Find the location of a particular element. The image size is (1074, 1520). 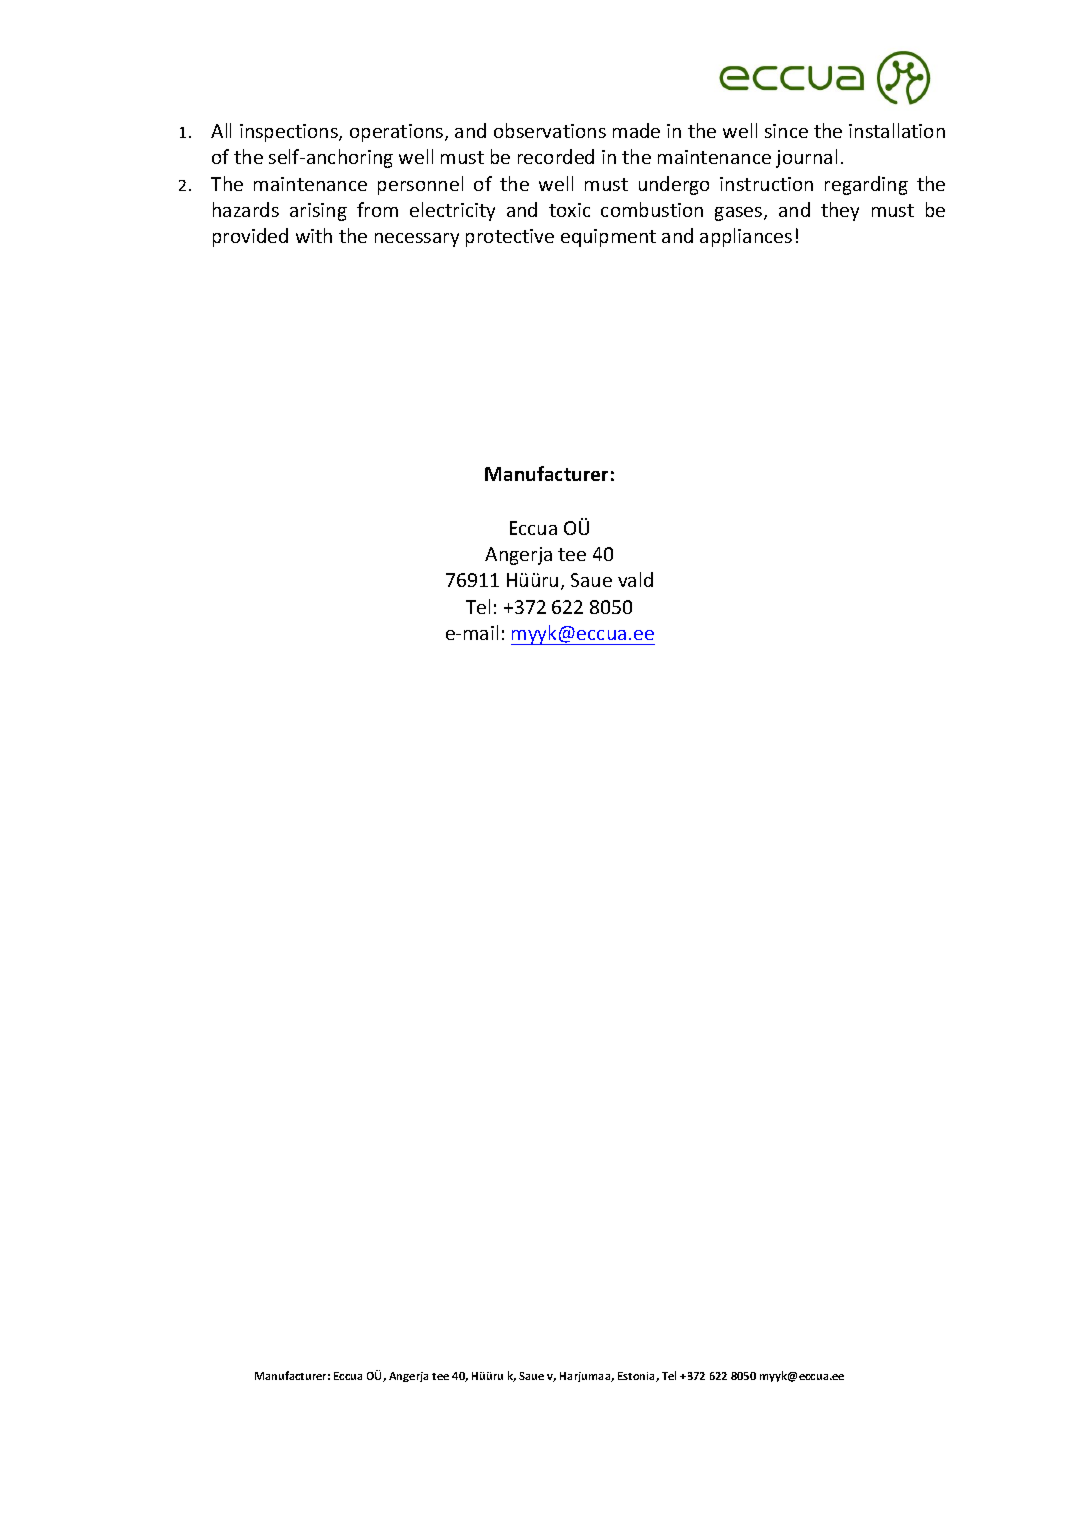

regarding is located at coordinates (866, 185).
